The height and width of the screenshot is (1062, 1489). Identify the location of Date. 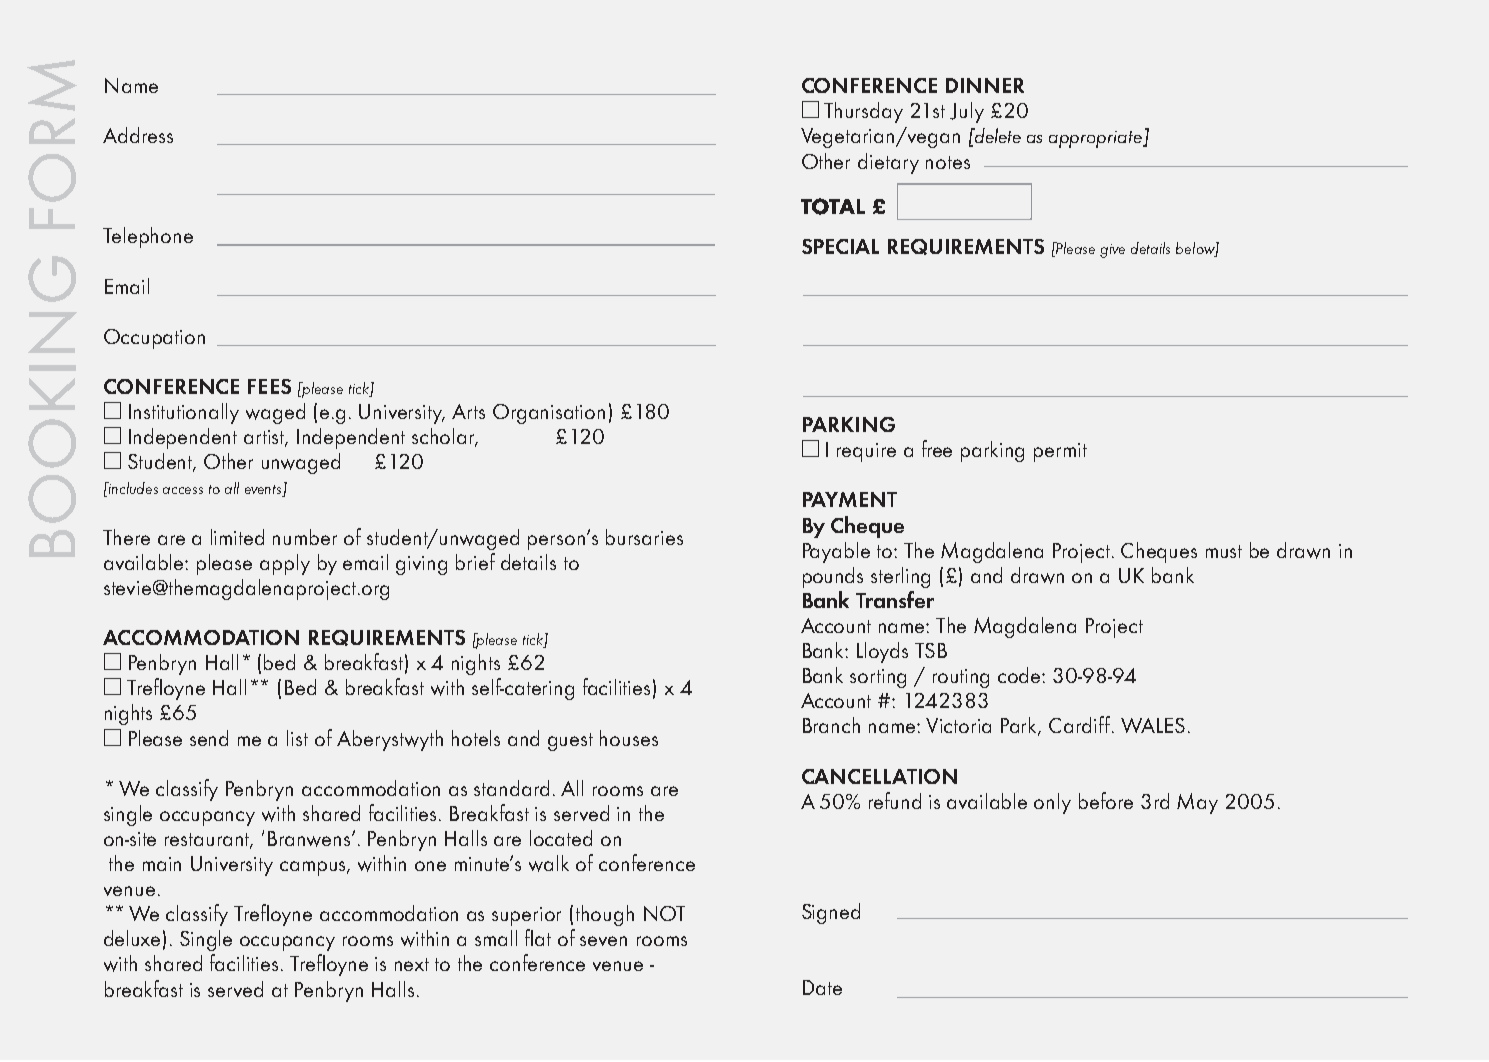
(822, 987).
